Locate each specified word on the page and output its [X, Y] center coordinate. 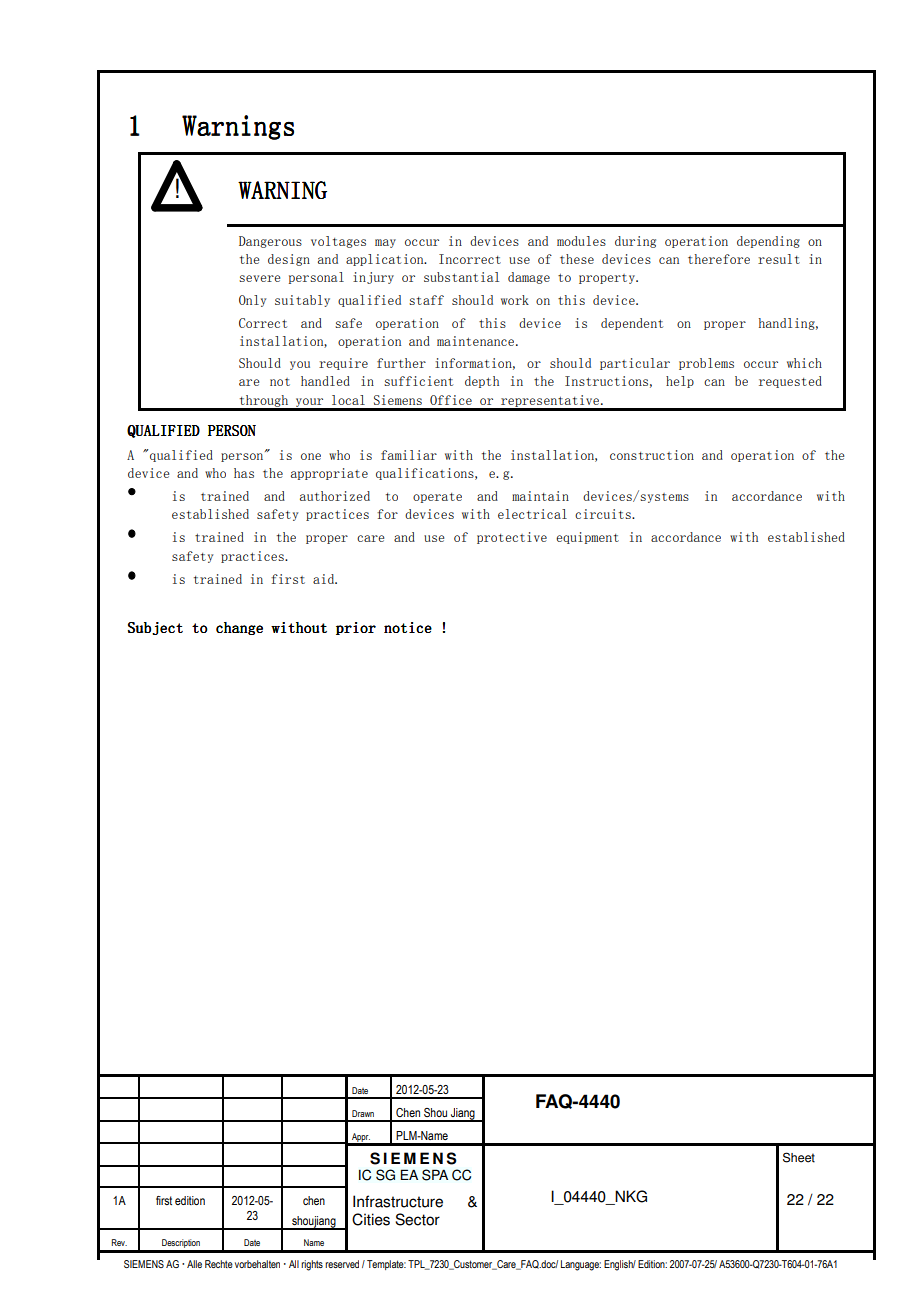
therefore [719, 259]
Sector [417, 1219]
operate [437, 498]
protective [512, 538]
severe [259, 278]
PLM [407, 1135]
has [244, 473]
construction [652, 455]
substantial [461, 277]
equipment [587, 538]
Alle [194, 1264]
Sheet [799, 1157]
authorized [335, 496]
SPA [435, 1175]
